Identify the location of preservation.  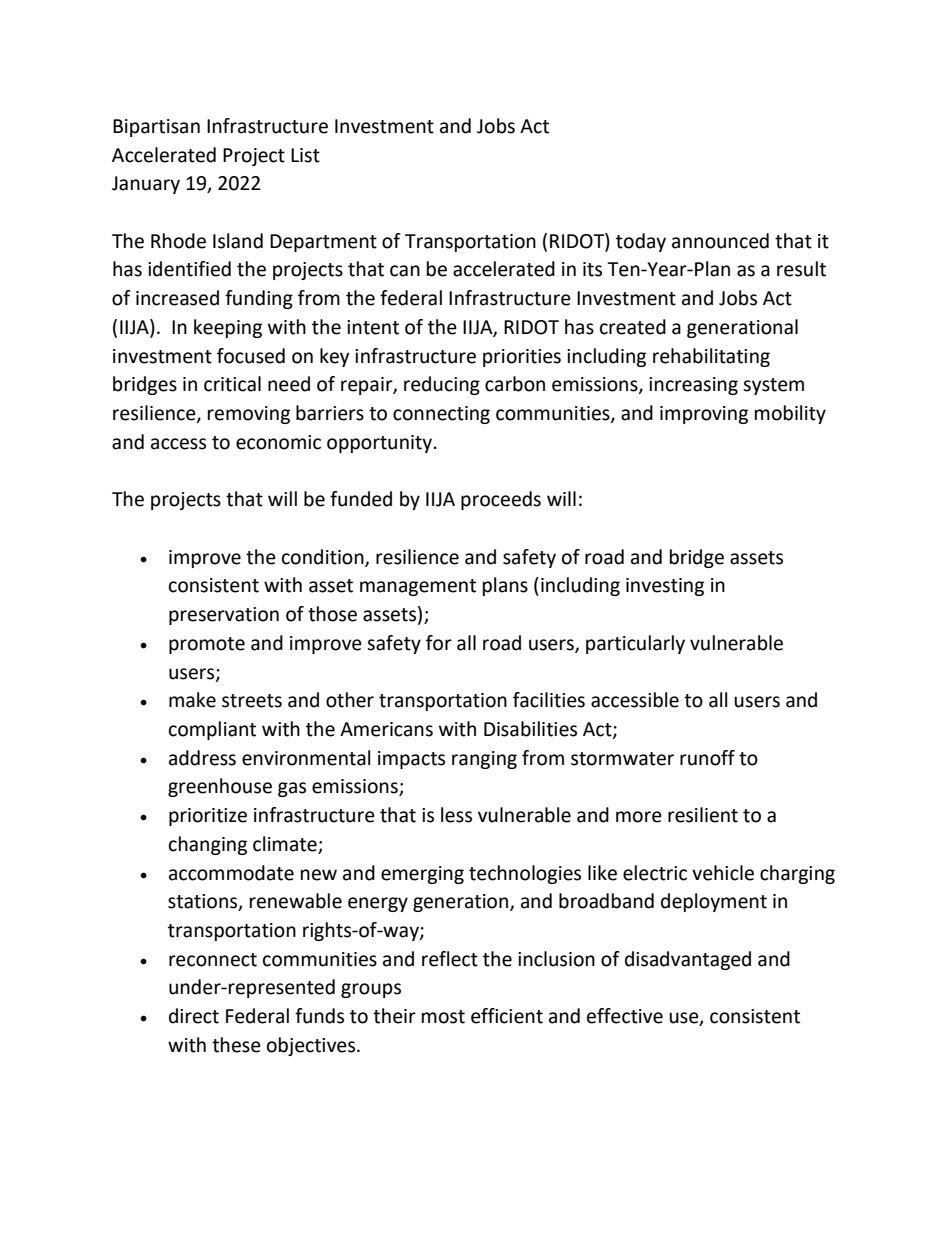
(224, 616).
